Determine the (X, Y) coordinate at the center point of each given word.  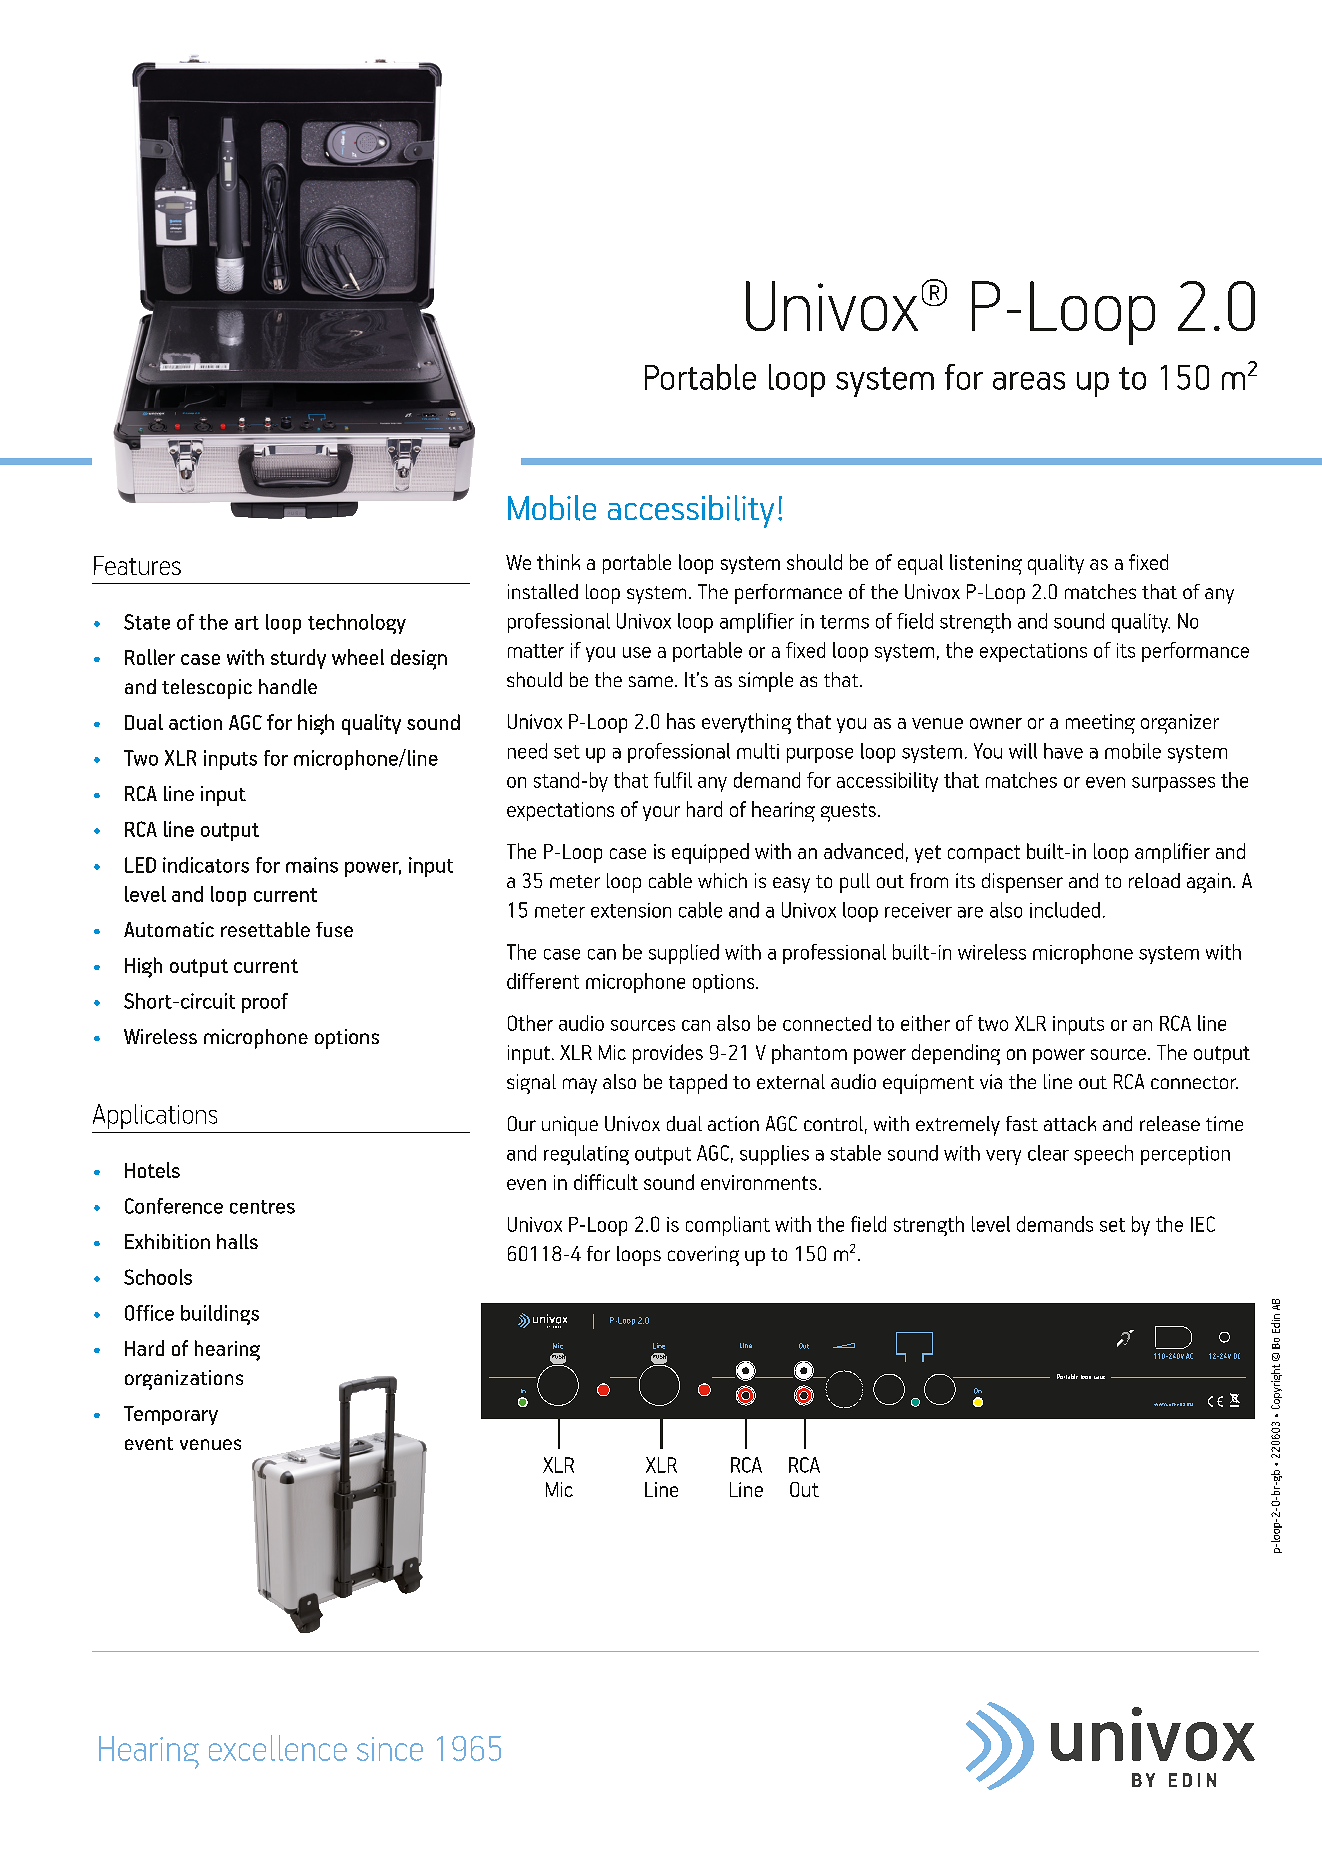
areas (1029, 381)
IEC (1203, 1224)
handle (288, 686)
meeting (1100, 724)
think (558, 562)
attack (1070, 1123)
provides (668, 1054)
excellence (278, 1748)
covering (703, 1256)
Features (137, 565)
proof (265, 1003)
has (681, 721)
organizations (184, 1380)
